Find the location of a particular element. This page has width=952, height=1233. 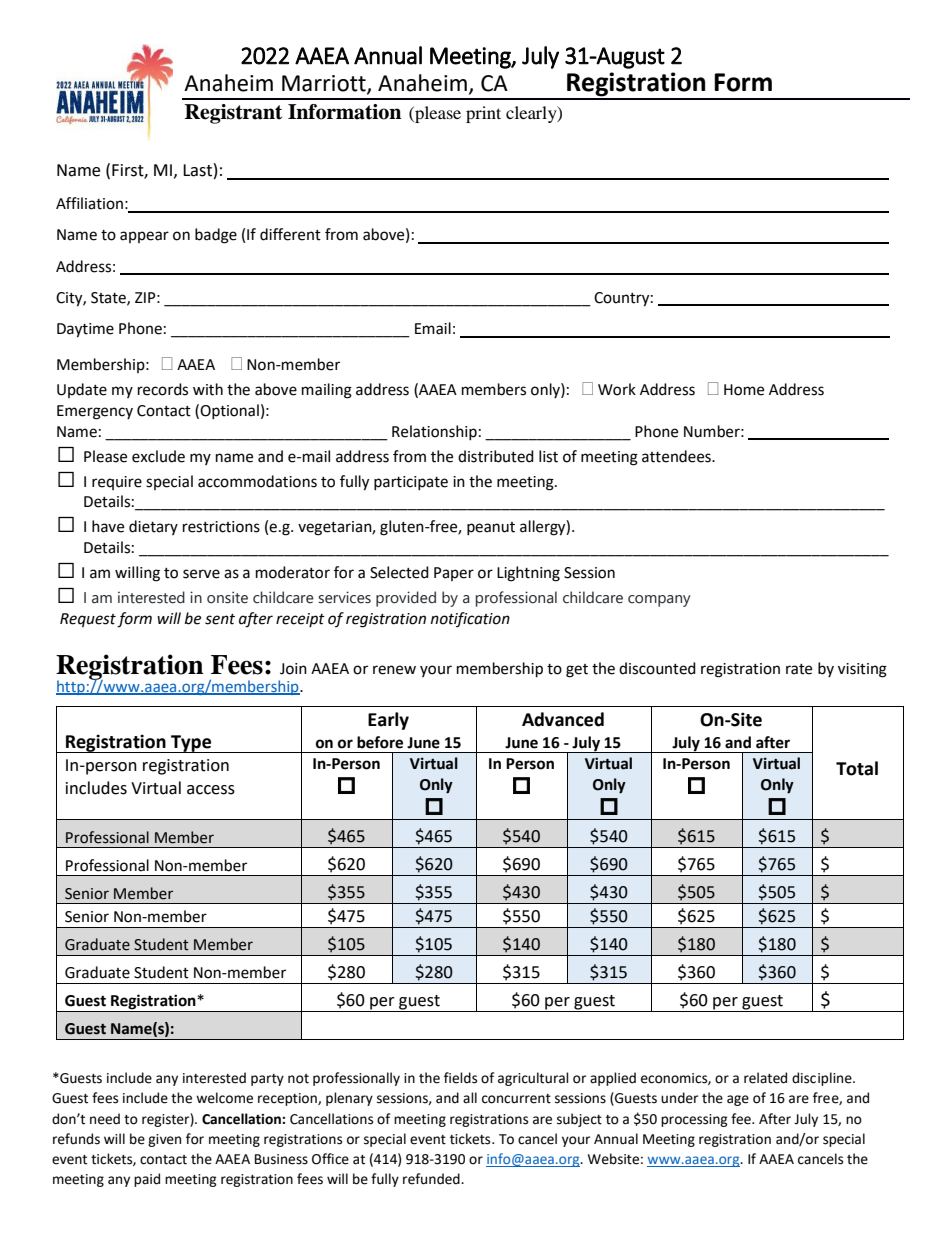

sent is located at coordinates (220, 619).
